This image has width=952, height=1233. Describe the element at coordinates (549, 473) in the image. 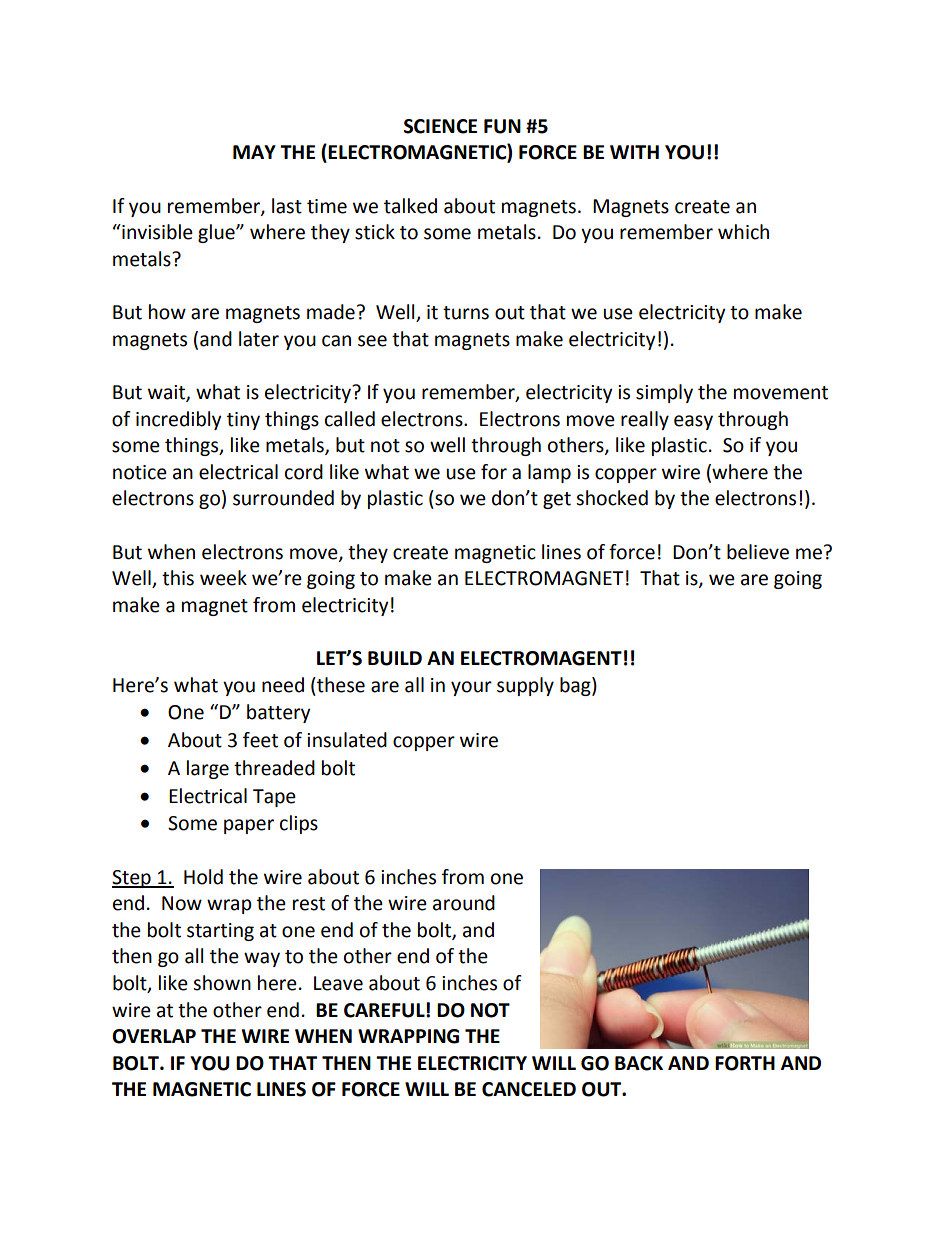

I see `lamp` at that location.
